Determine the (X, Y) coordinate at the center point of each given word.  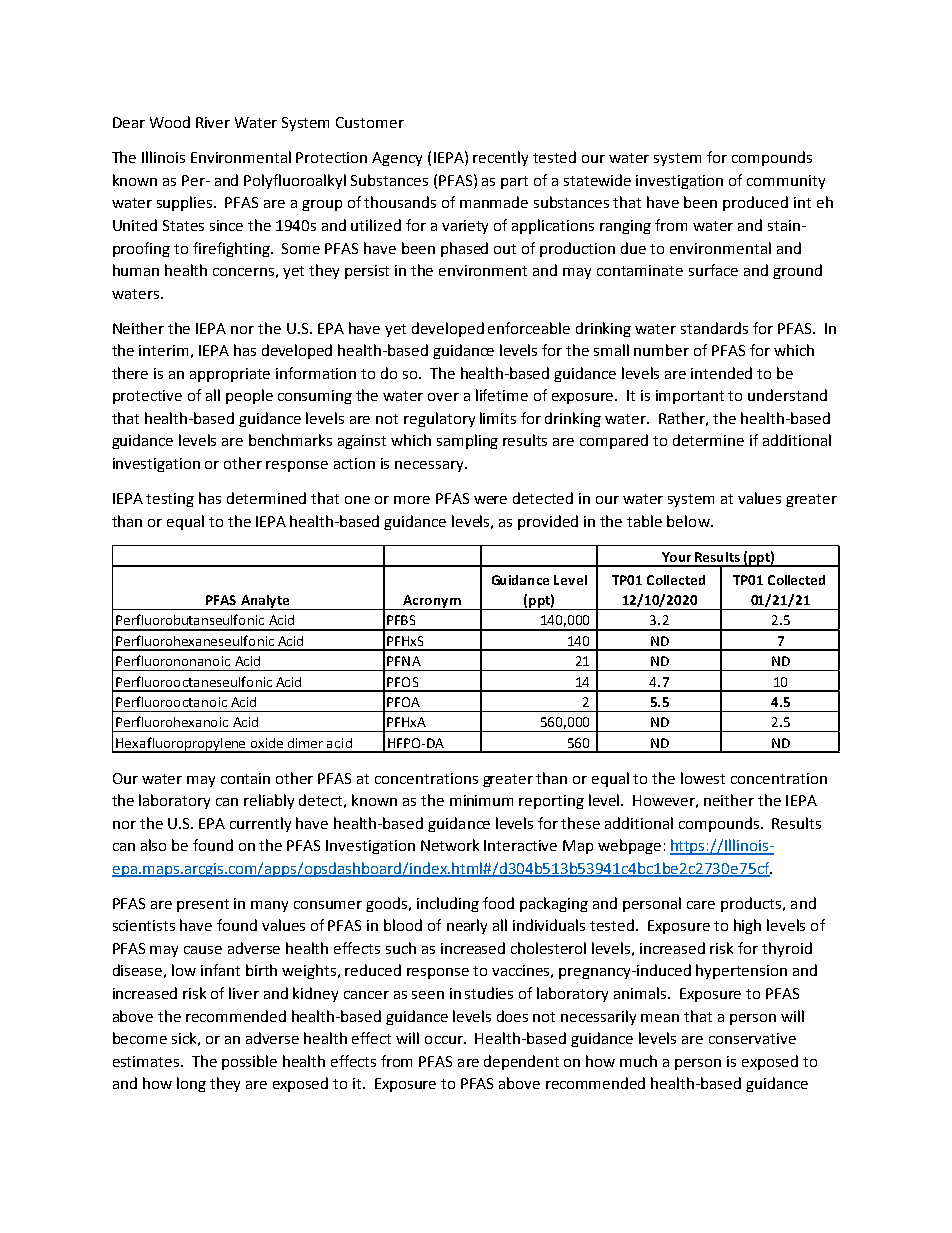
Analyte (265, 602)
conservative (752, 1038)
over (443, 397)
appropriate (230, 375)
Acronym (432, 602)
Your (676, 557)
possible (249, 1062)
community (786, 182)
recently (500, 158)
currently (260, 824)
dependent (521, 1062)
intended (721, 373)
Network (450, 845)
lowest (703, 778)
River (213, 122)
